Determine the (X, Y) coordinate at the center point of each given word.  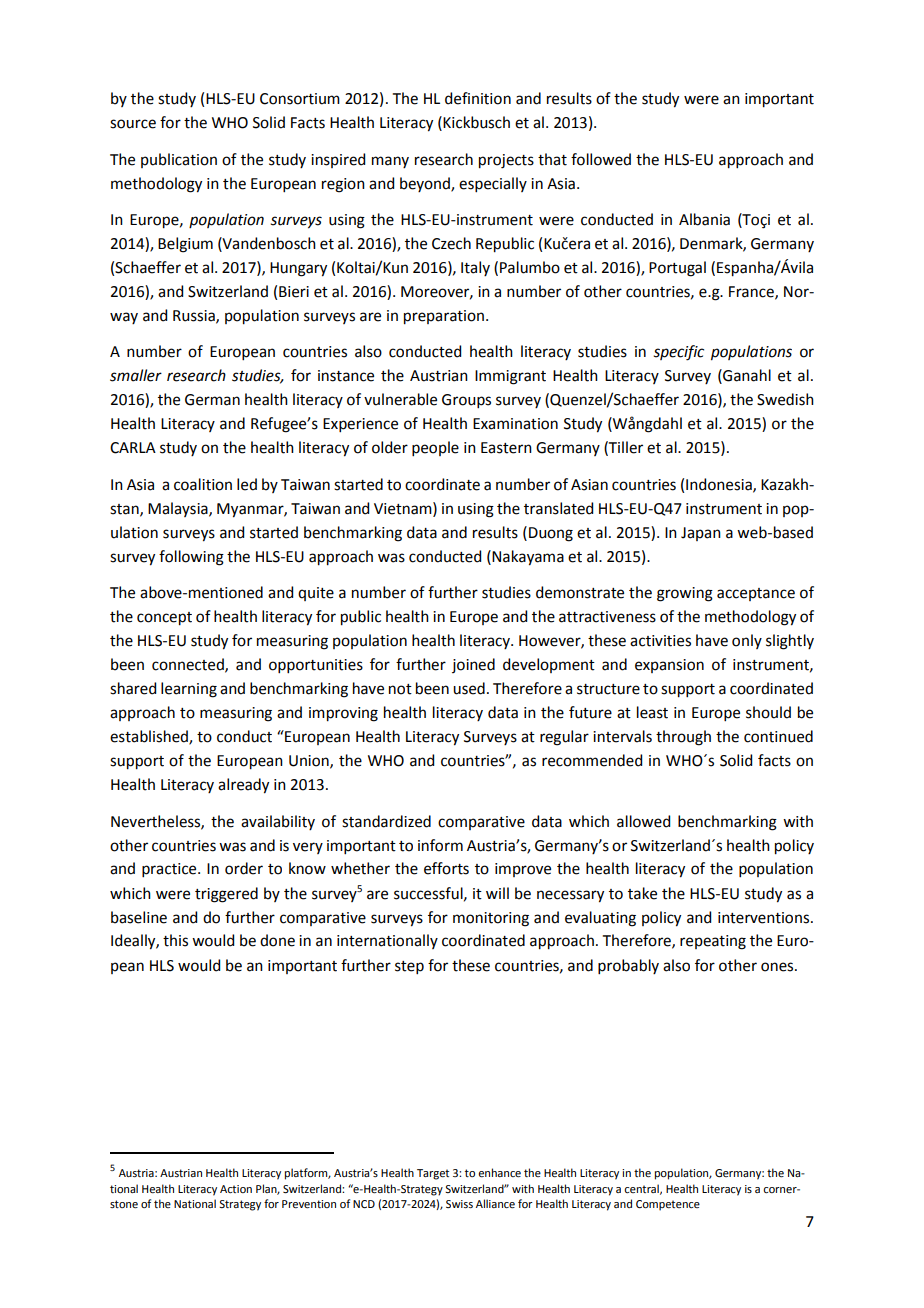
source (133, 124)
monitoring (491, 919)
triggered (226, 895)
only (747, 641)
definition (478, 98)
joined (473, 665)
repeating (713, 942)
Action (236, 1189)
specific (679, 353)
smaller (136, 375)
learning (189, 690)
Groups (466, 401)
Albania (704, 219)
